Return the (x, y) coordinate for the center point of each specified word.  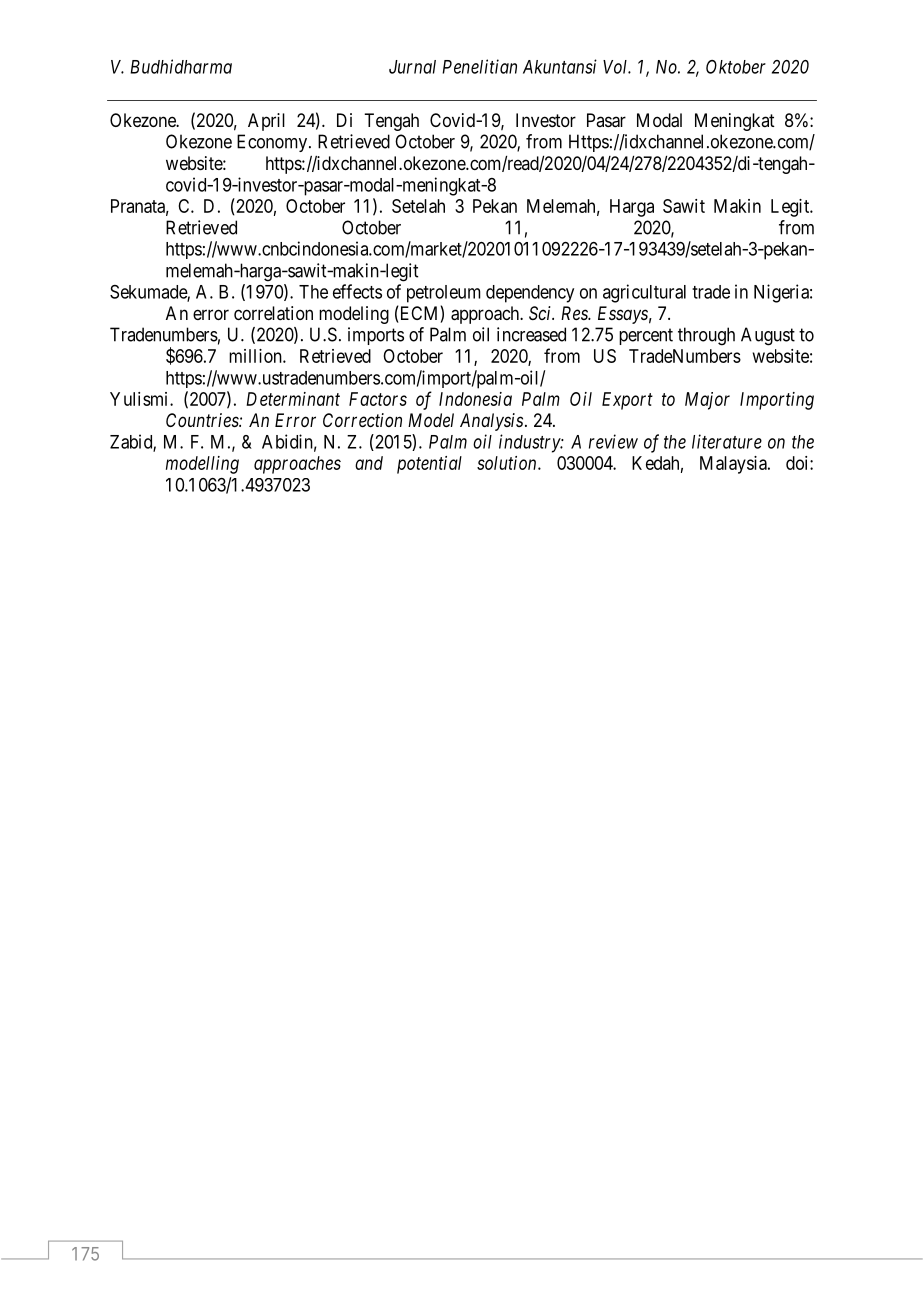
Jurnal (412, 67)
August (768, 336)
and (369, 463)
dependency (530, 294)
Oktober (736, 67)
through (706, 336)
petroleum (444, 294)
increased (531, 334)
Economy (273, 143)
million (256, 356)
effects (357, 291)
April (266, 122)
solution (508, 463)
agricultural (644, 293)
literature (727, 441)
